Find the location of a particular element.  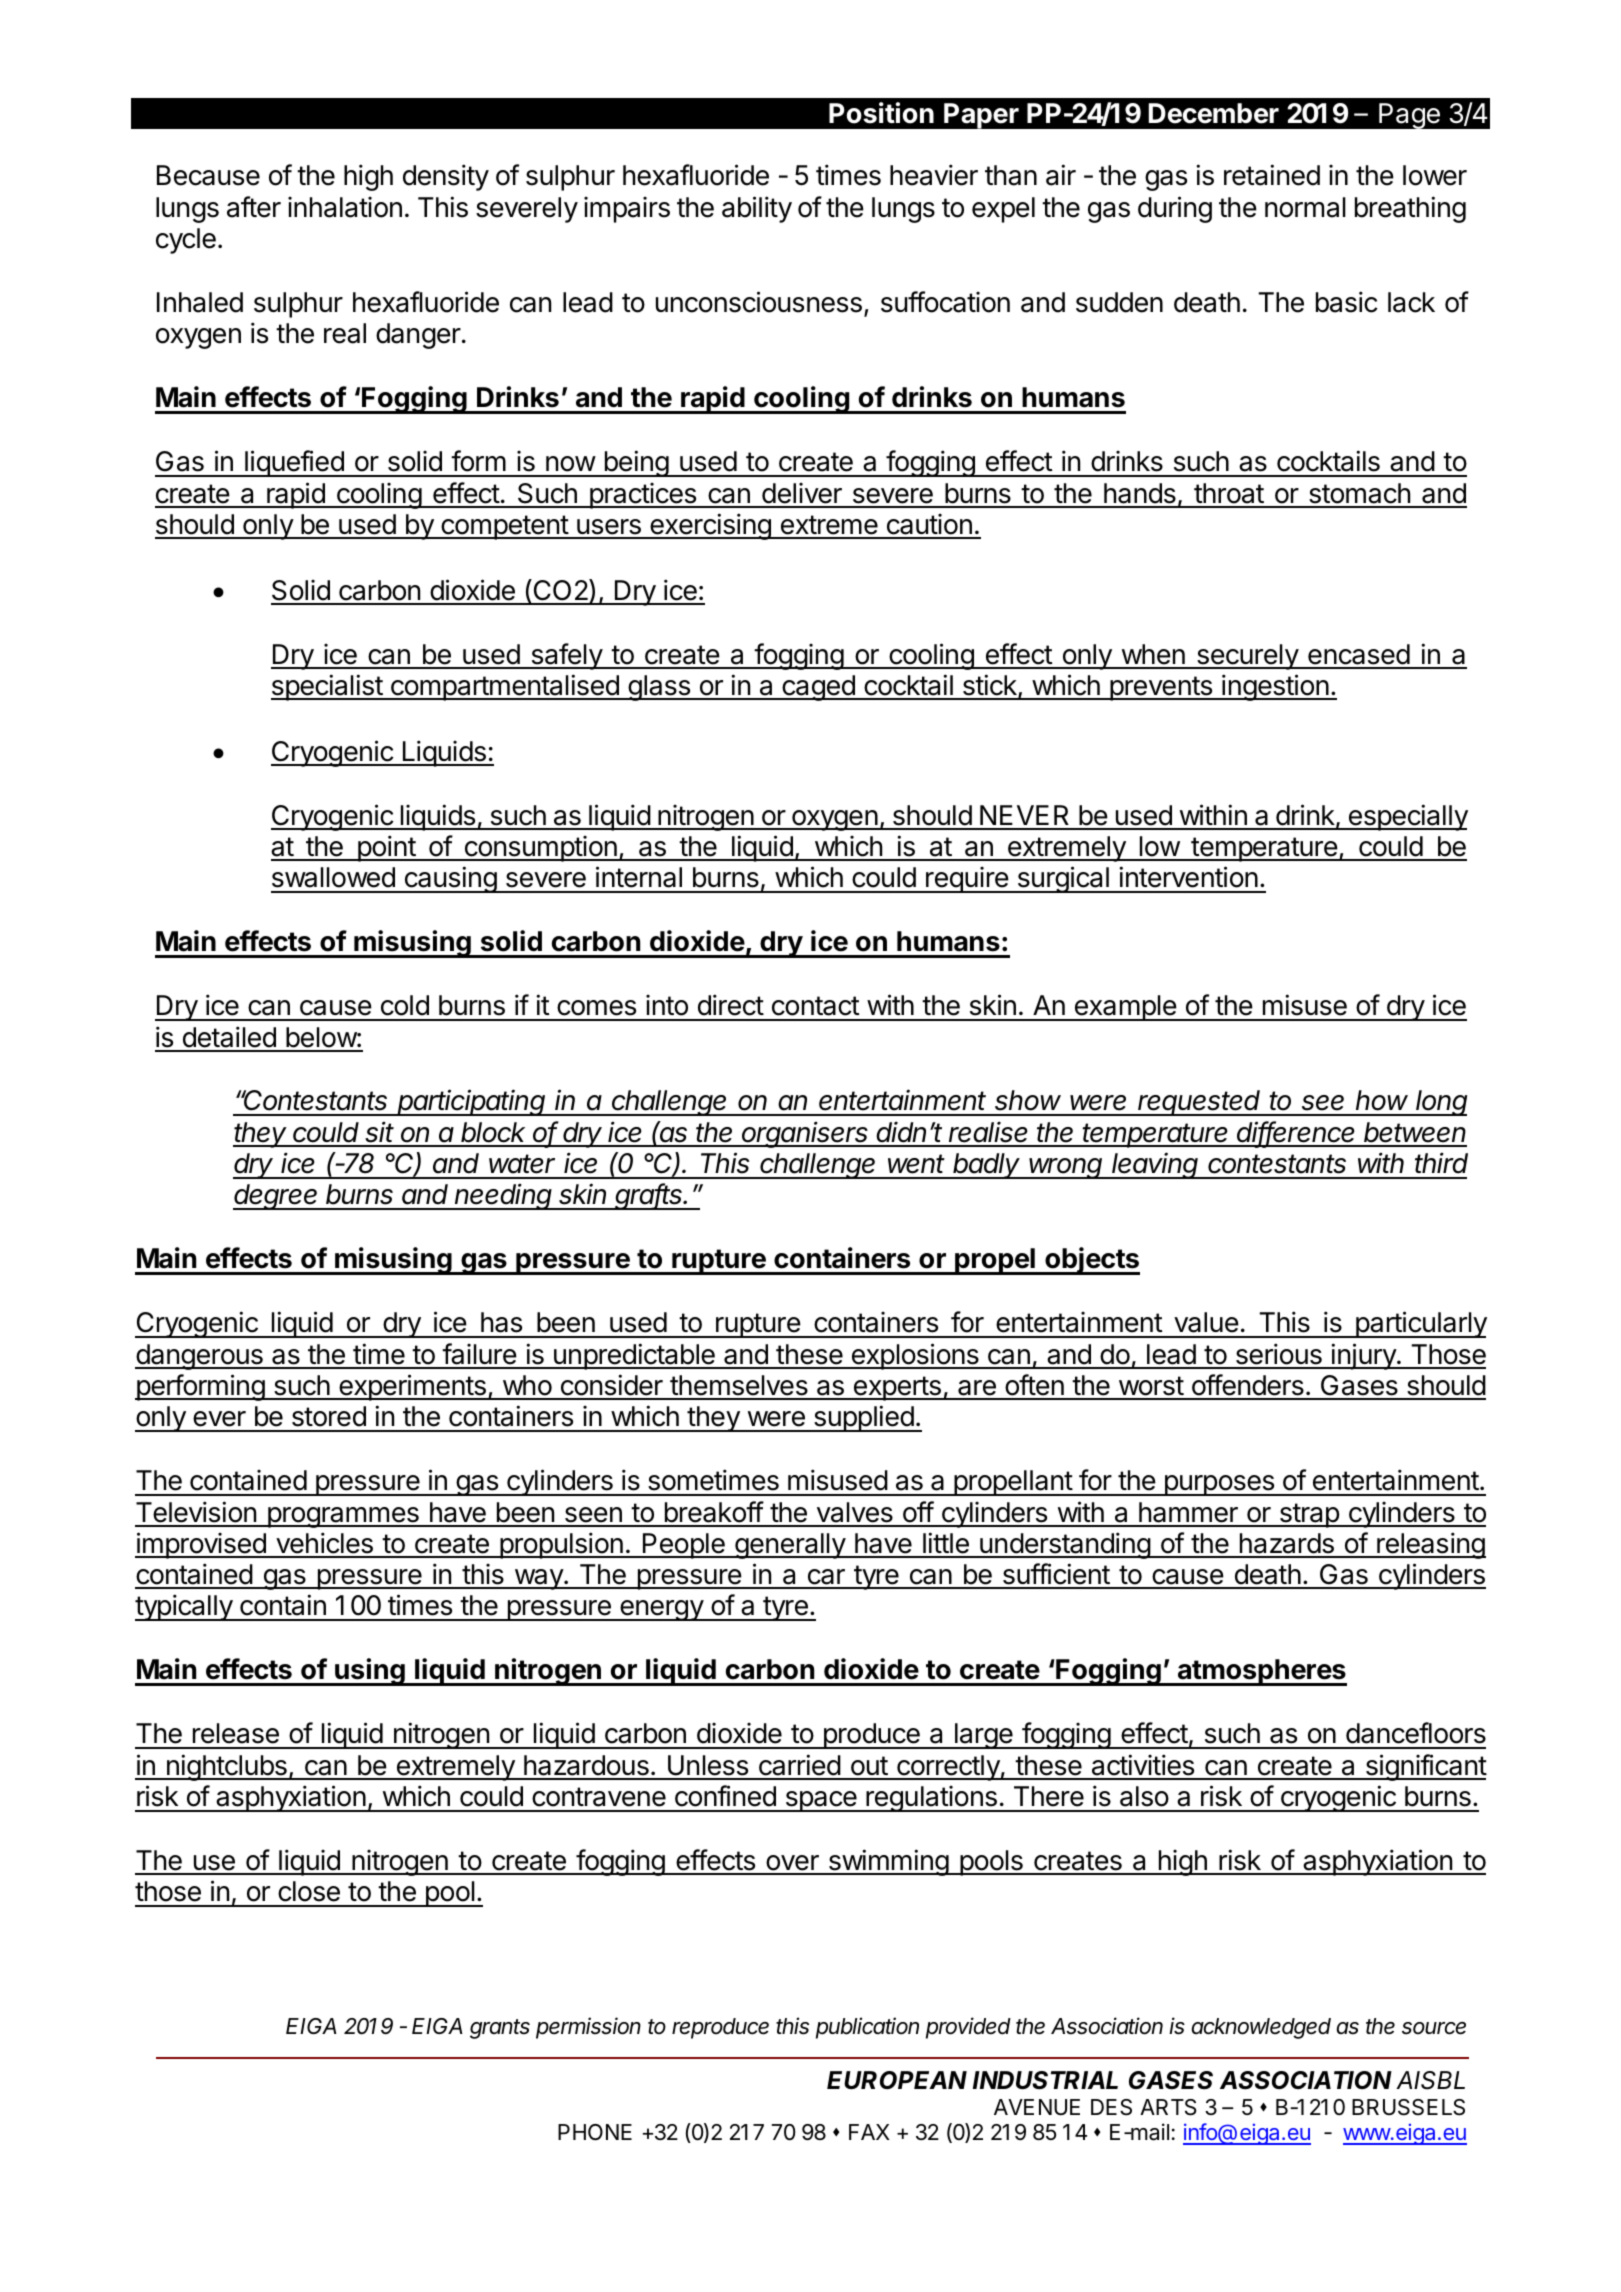

degree is located at coordinates (277, 1197).
